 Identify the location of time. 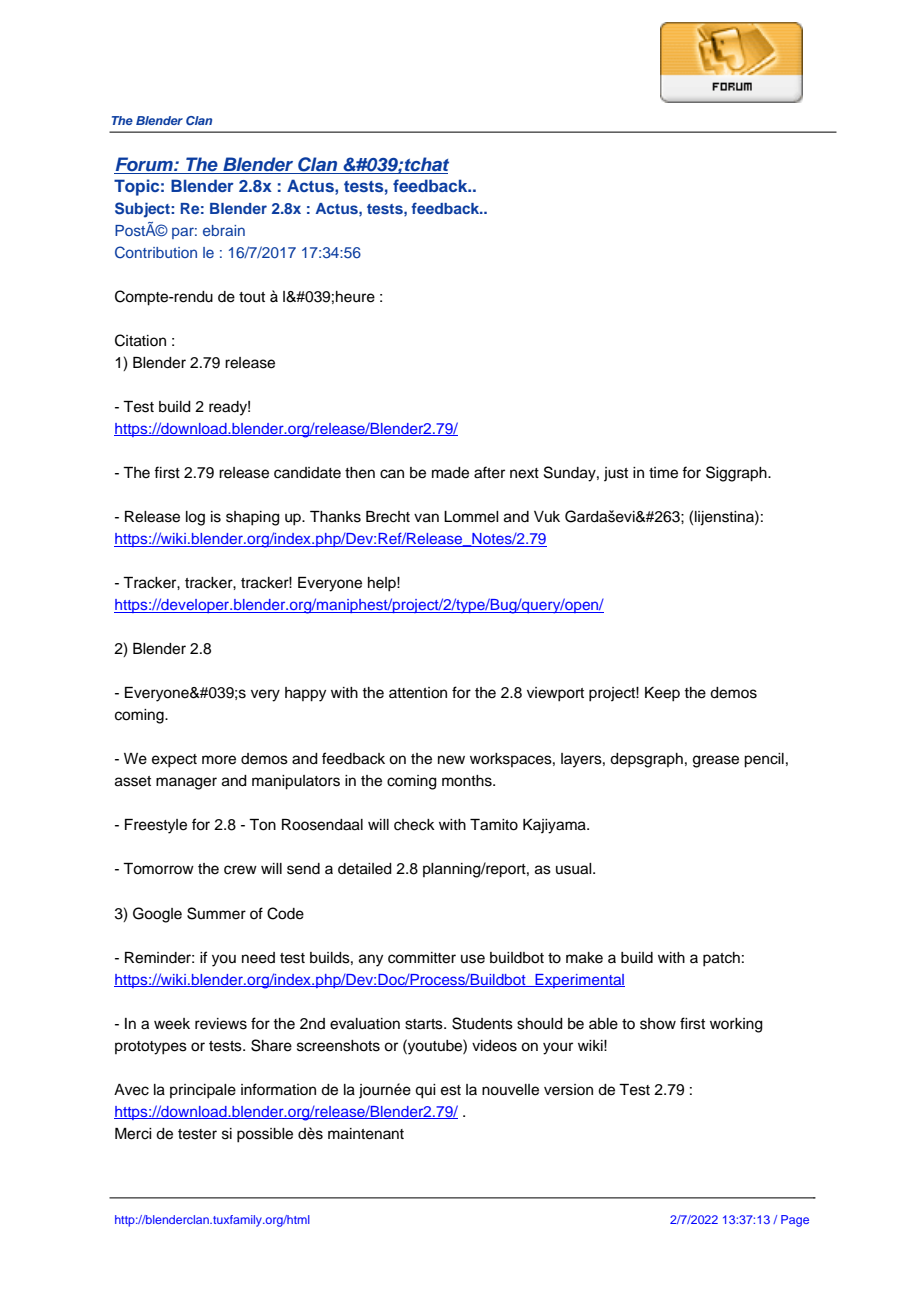
(663, 473).
